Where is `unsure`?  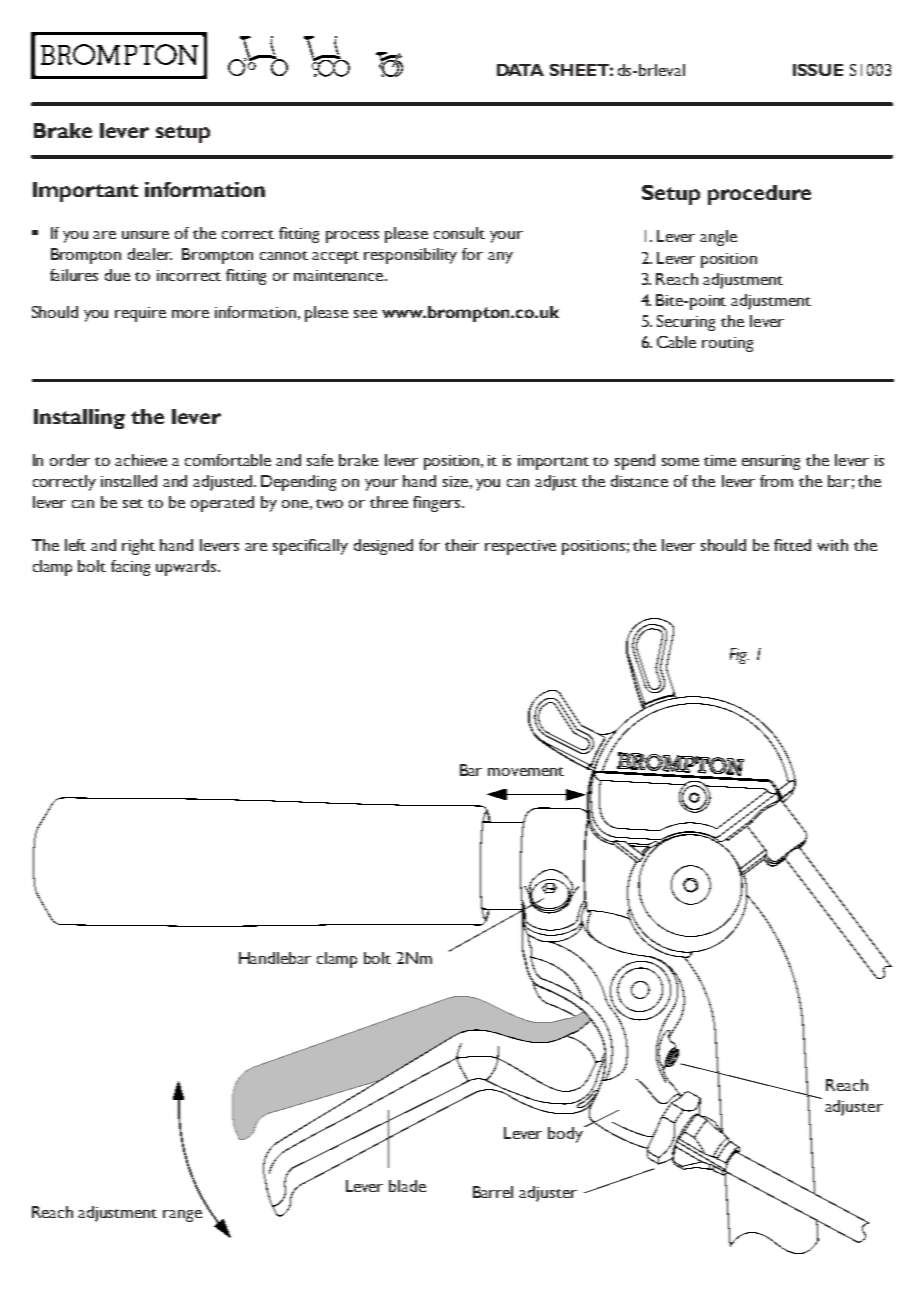
unsure is located at coordinates (145, 235).
